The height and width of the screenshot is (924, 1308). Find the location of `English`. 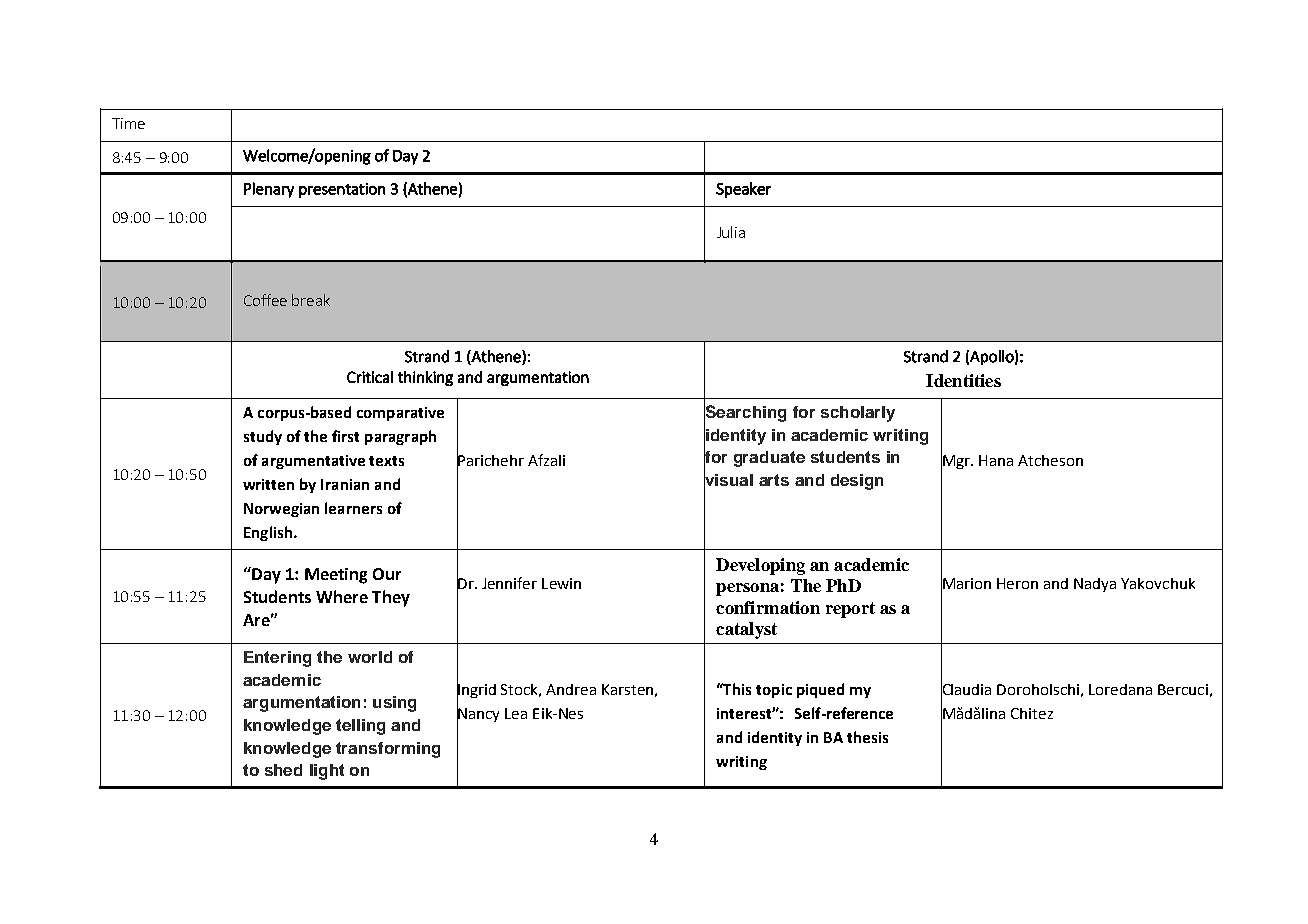

English is located at coordinates (269, 533).
